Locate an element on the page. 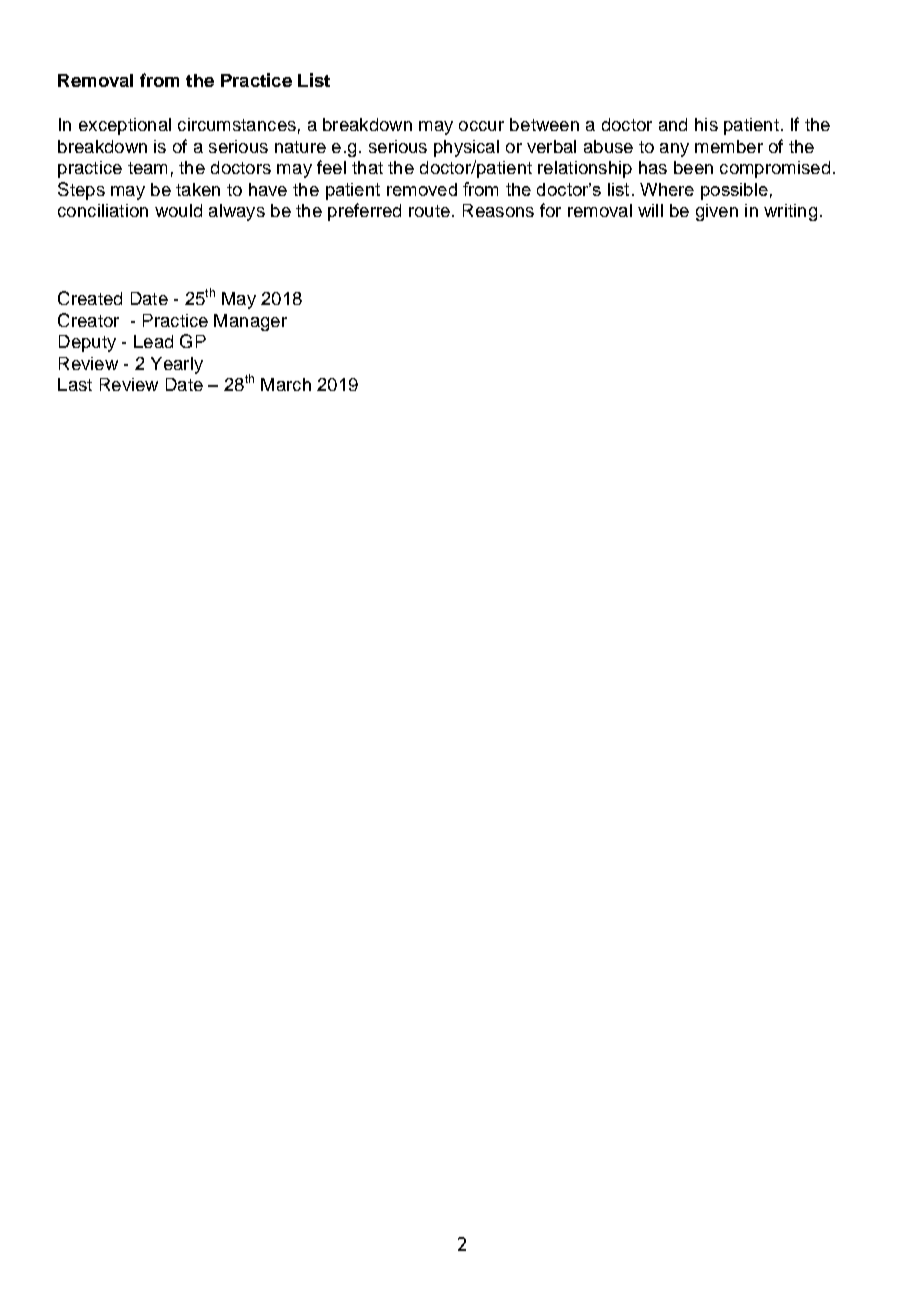 The height and width of the document is (1308, 924). route is located at coordinates (429, 211).
